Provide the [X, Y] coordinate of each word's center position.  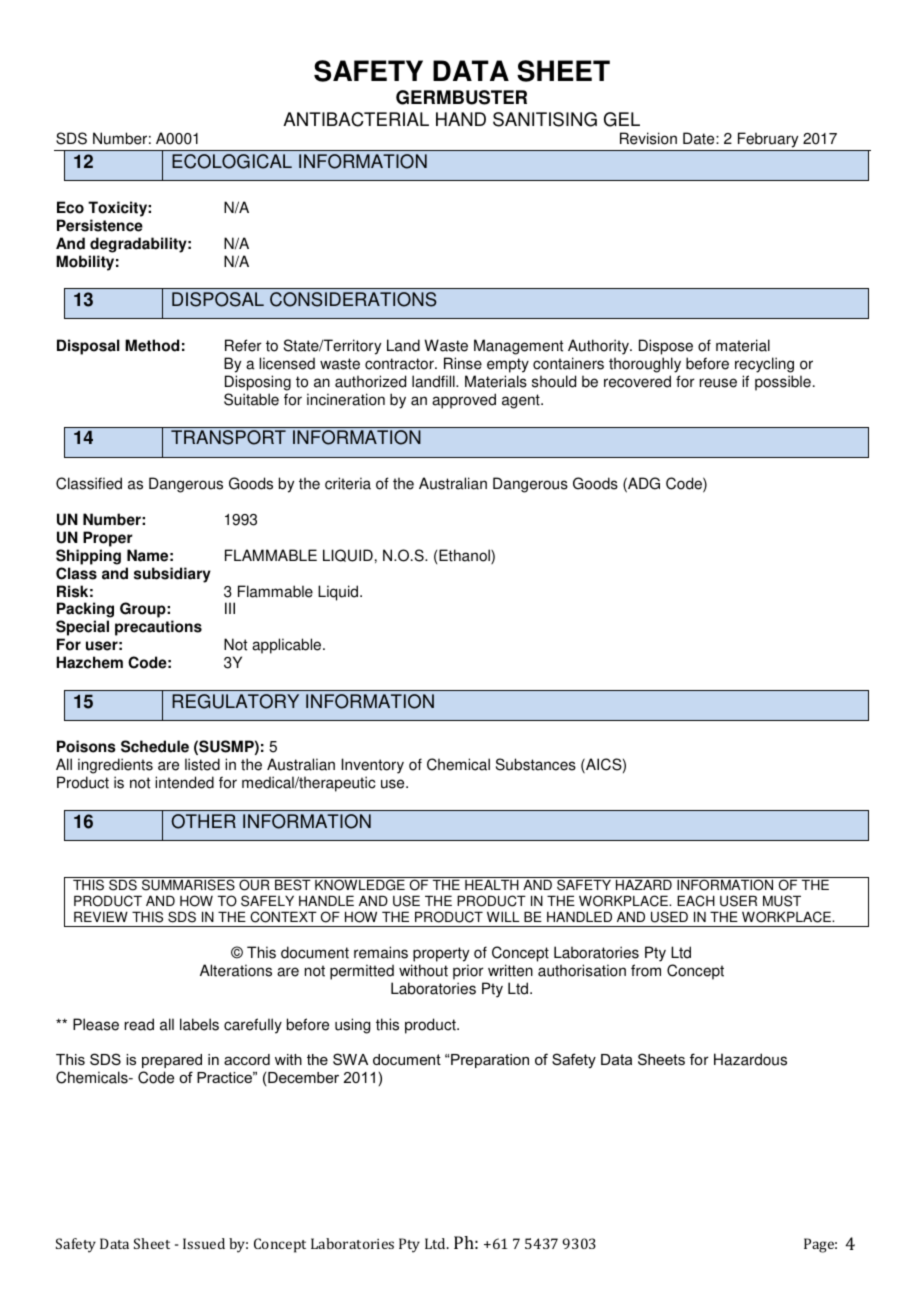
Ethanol [465, 556]
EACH [696, 901]
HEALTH [492, 884]
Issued [204, 1243]
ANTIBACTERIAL [356, 119]
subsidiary [172, 575]
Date [700, 138]
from [646, 970]
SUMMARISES [188, 885]
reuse [718, 383]
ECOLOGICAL [232, 161]
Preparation [490, 1061]
